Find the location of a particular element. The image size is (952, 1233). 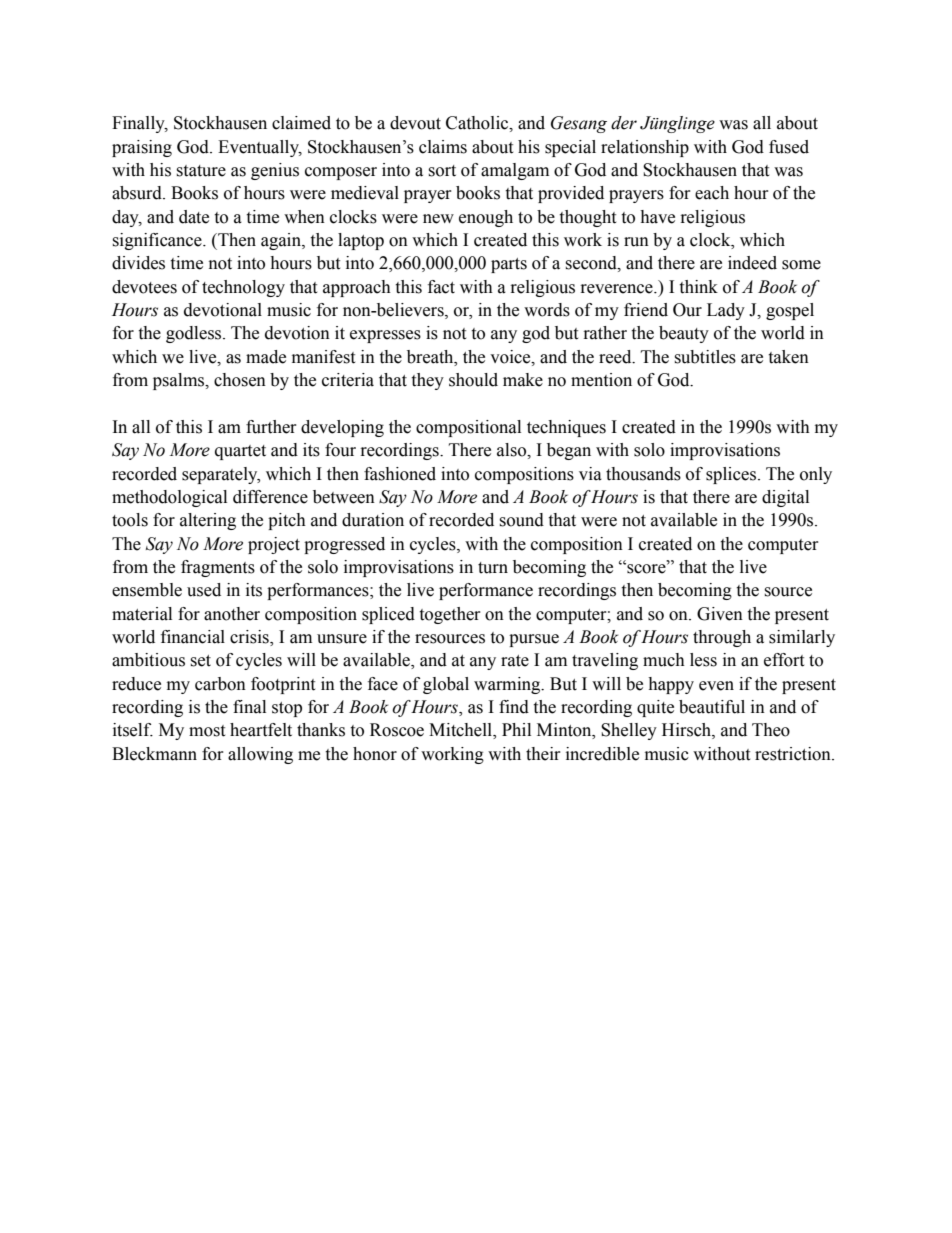

turn is located at coordinates (493, 568).
